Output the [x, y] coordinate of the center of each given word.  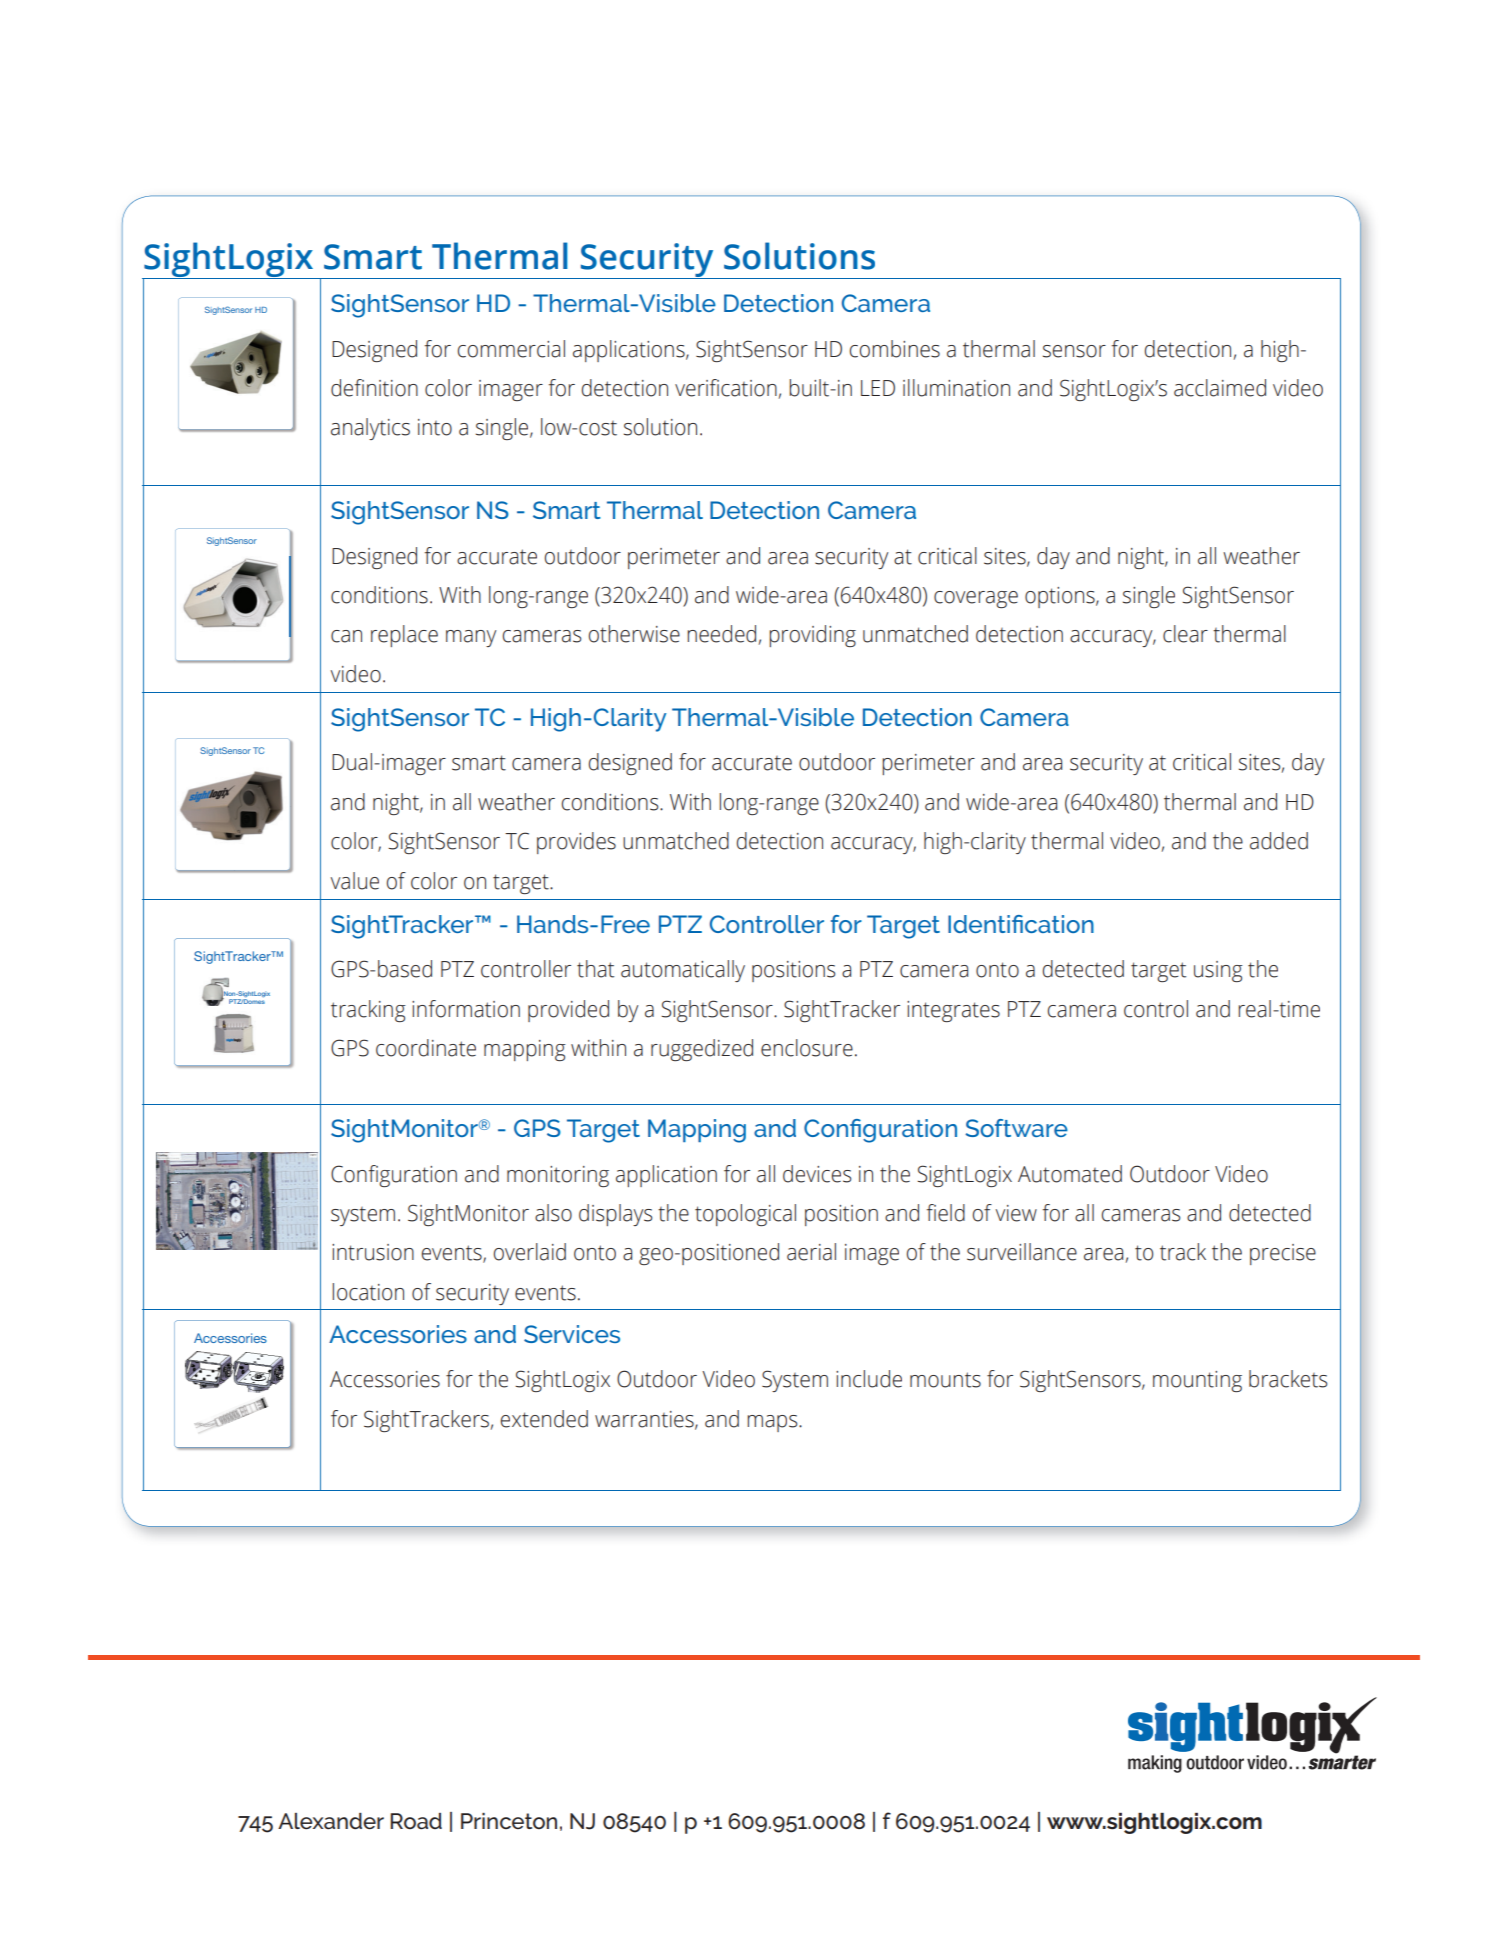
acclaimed [1220, 388]
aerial [811, 1252]
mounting [1197, 1381]
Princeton [509, 1821]
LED [878, 388]
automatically [683, 971]
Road [416, 1821]
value [355, 881]
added [1279, 841]
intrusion [373, 1252]
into [435, 427]
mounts [945, 1380]
